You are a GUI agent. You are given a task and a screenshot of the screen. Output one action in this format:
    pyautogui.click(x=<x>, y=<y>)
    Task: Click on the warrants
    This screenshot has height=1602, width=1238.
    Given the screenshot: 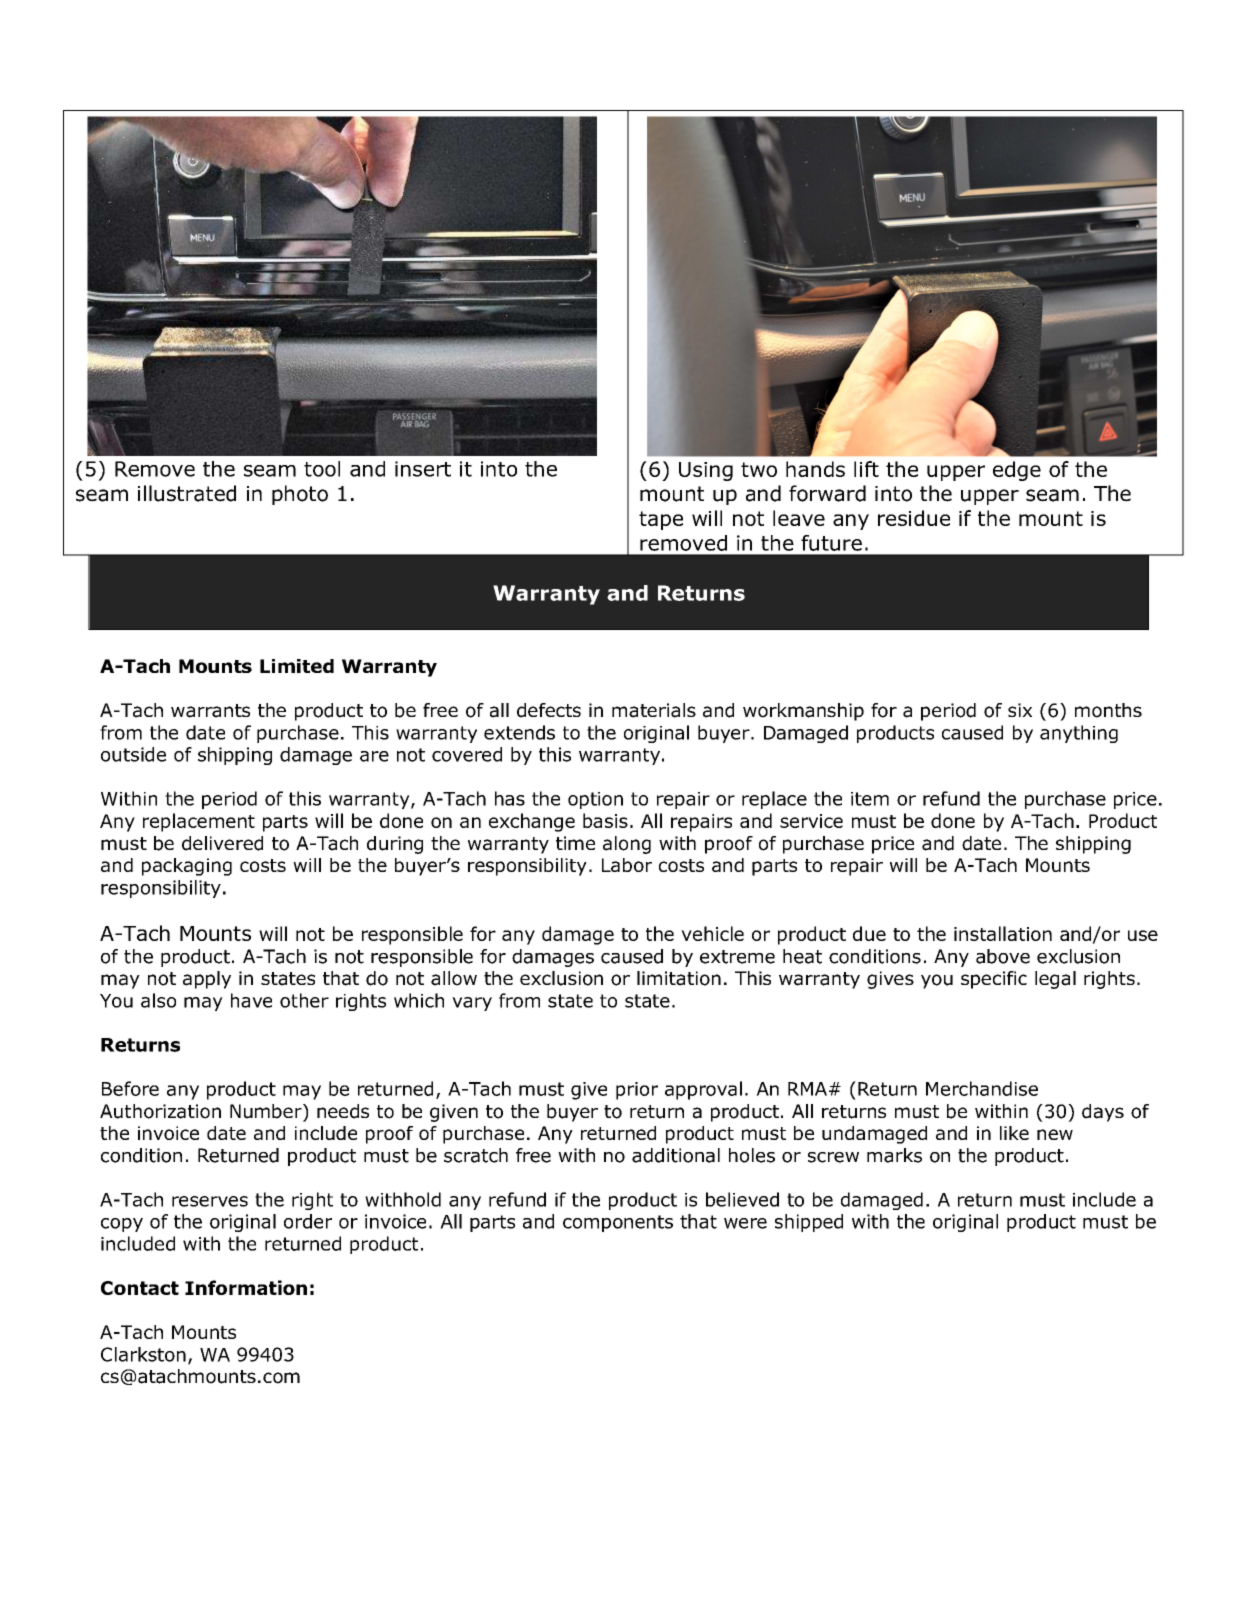 What is the action you would take?
    pyautogui.click(x=210, y=711)
